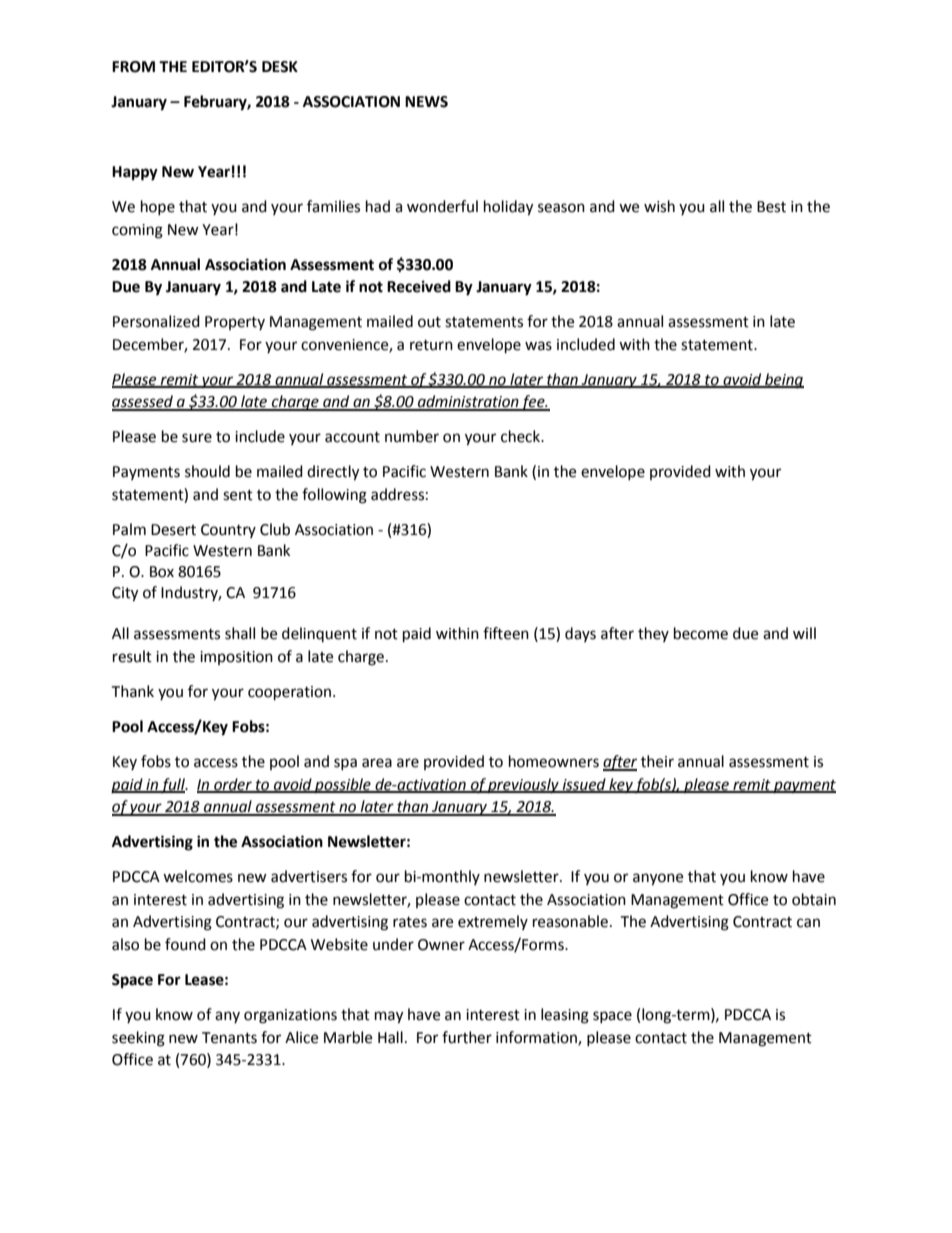  Describe the element at coordinates (701, 633) in the screenshot. I see `become` at that location.
